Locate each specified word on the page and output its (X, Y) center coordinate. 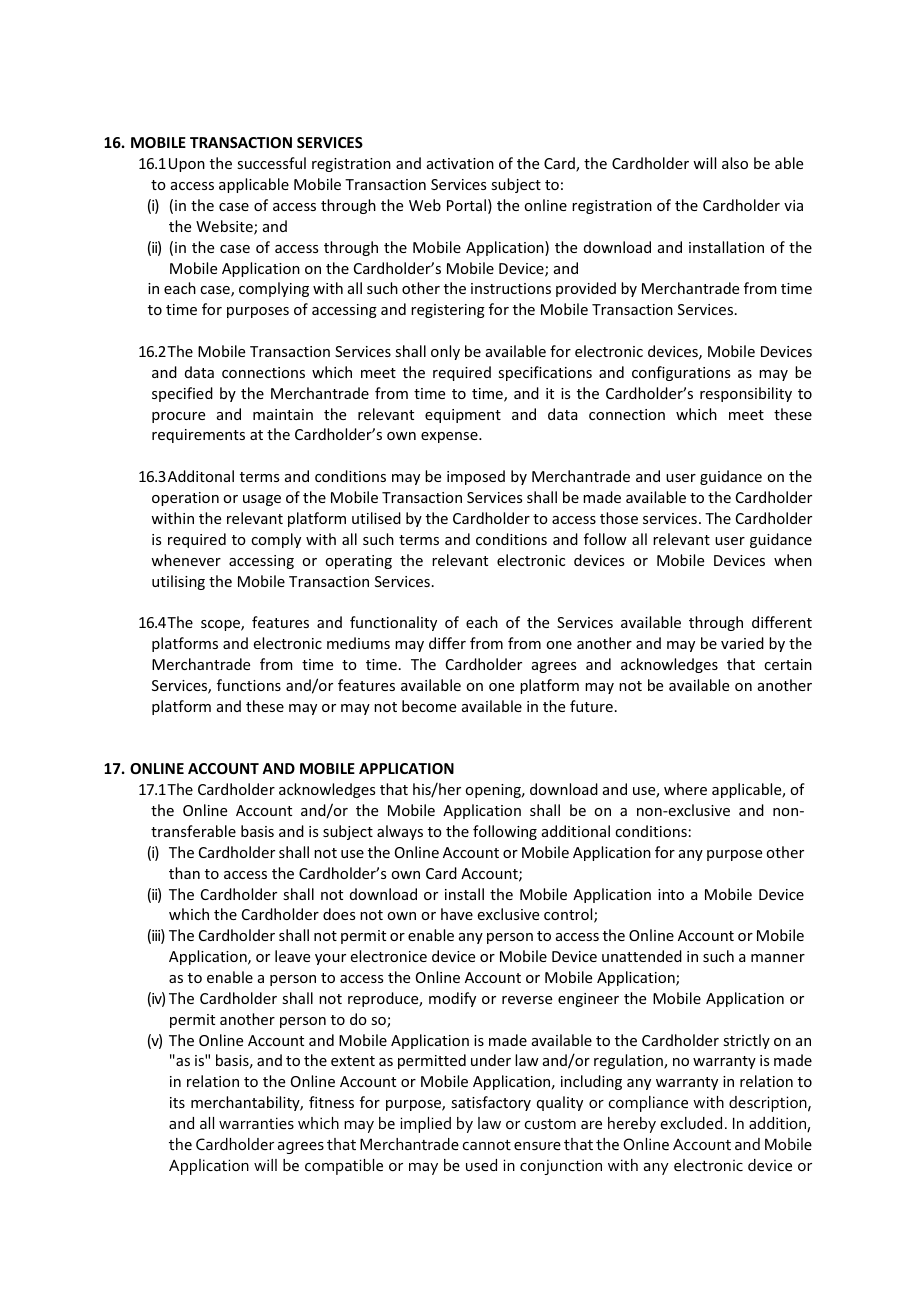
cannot (487, 1145)
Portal (466, 205)
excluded (691, 1123)
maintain (283, 414)
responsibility (746, 394)
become (429, 706)
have (457, 914)
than (184, 873)
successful (271, 163)
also (735, 163)
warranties (256, 1123)
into (671, 894)
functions (249, 685)
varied (742, 643)
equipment (463, 416)
